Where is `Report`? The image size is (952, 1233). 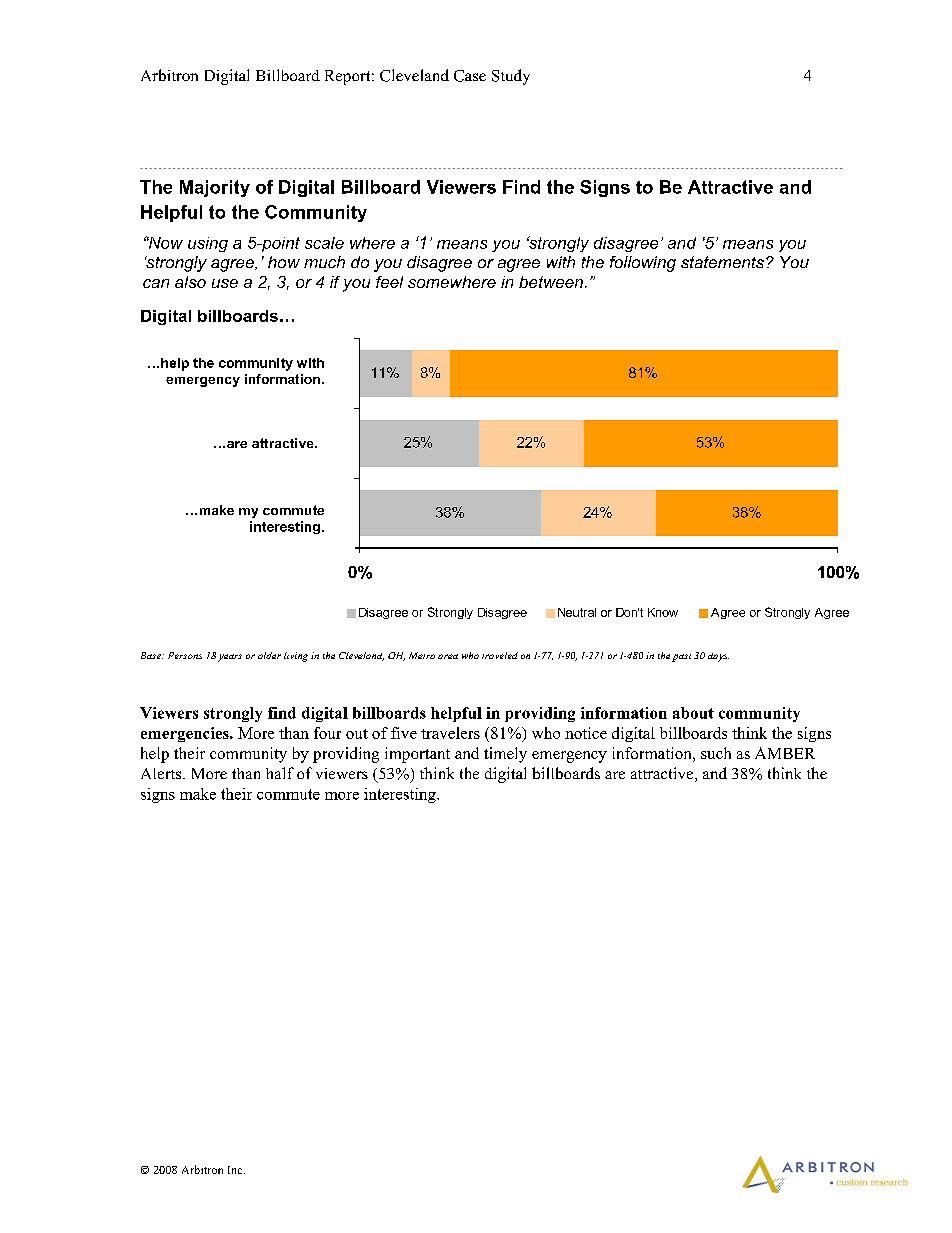 Report is located at coordinates (349, 77).
